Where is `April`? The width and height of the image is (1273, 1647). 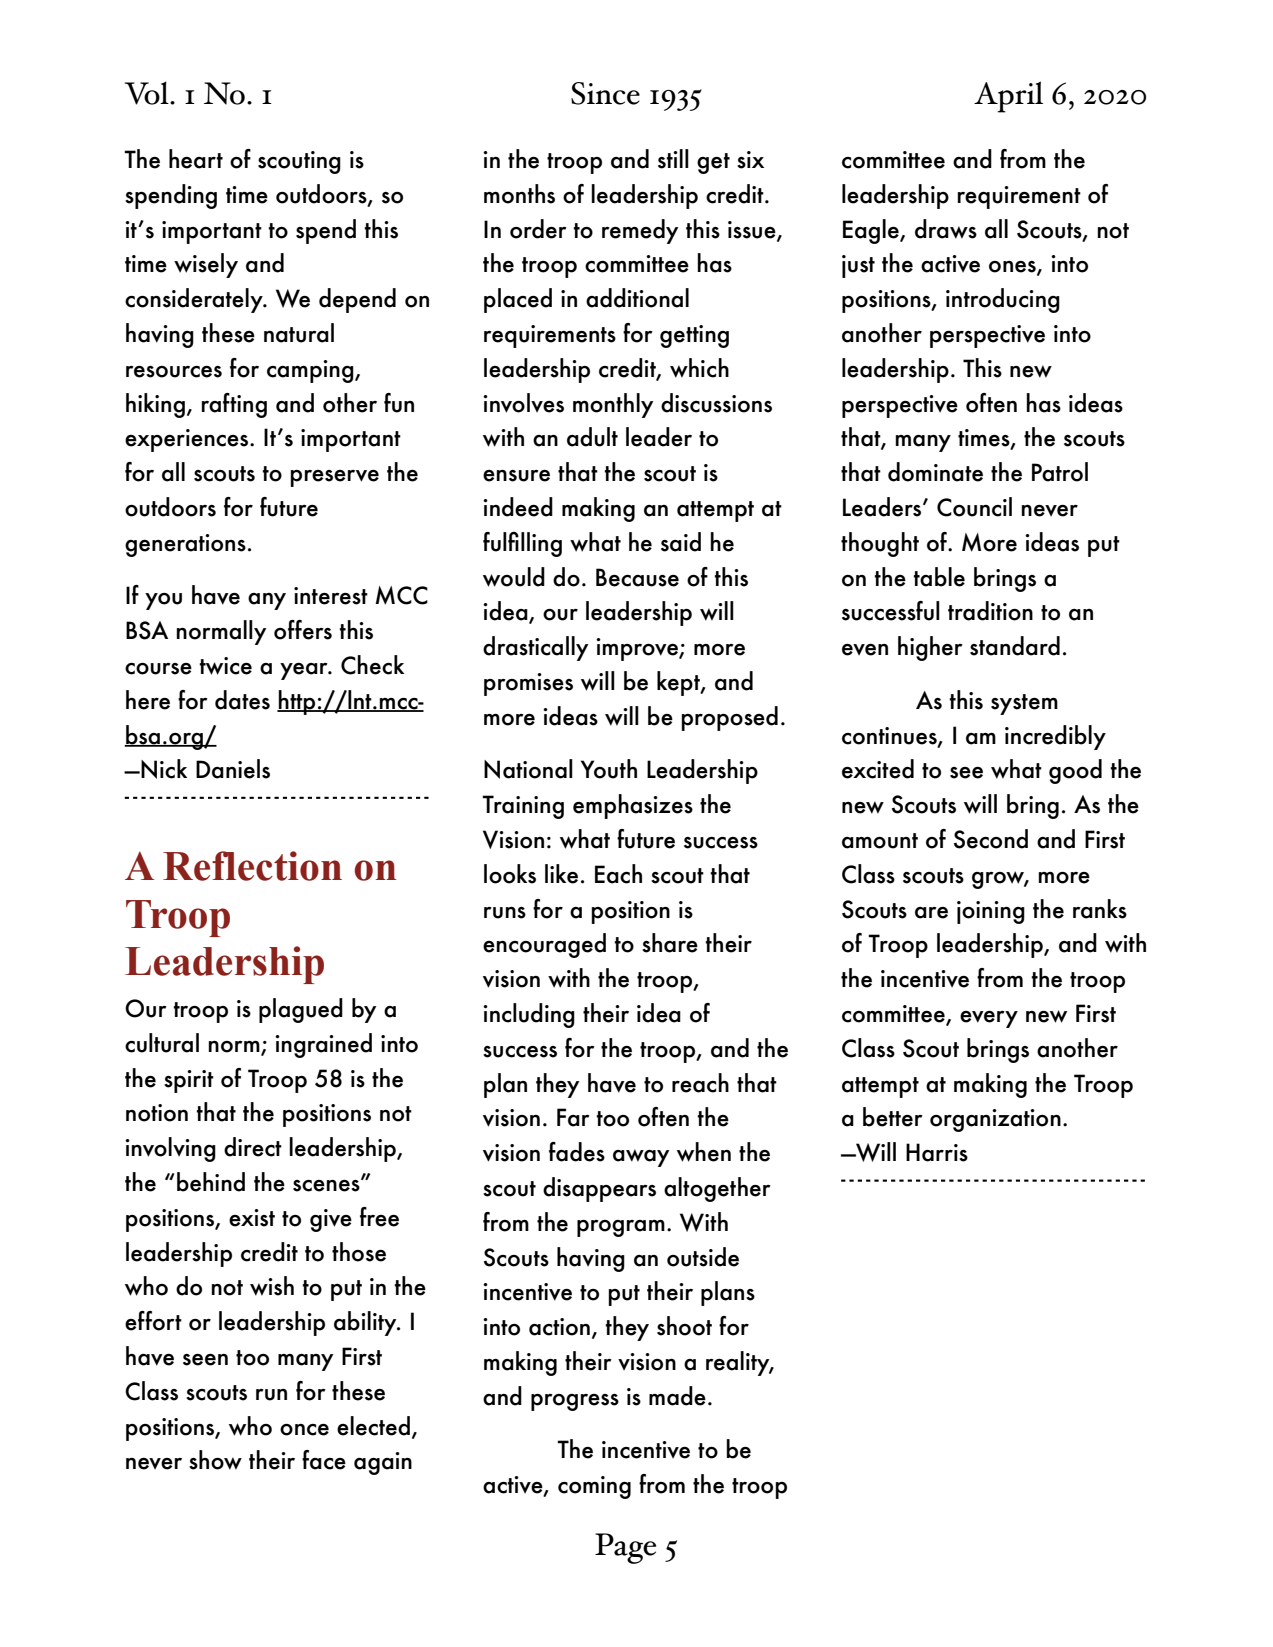 April is located at coordinates (1008, 97).
